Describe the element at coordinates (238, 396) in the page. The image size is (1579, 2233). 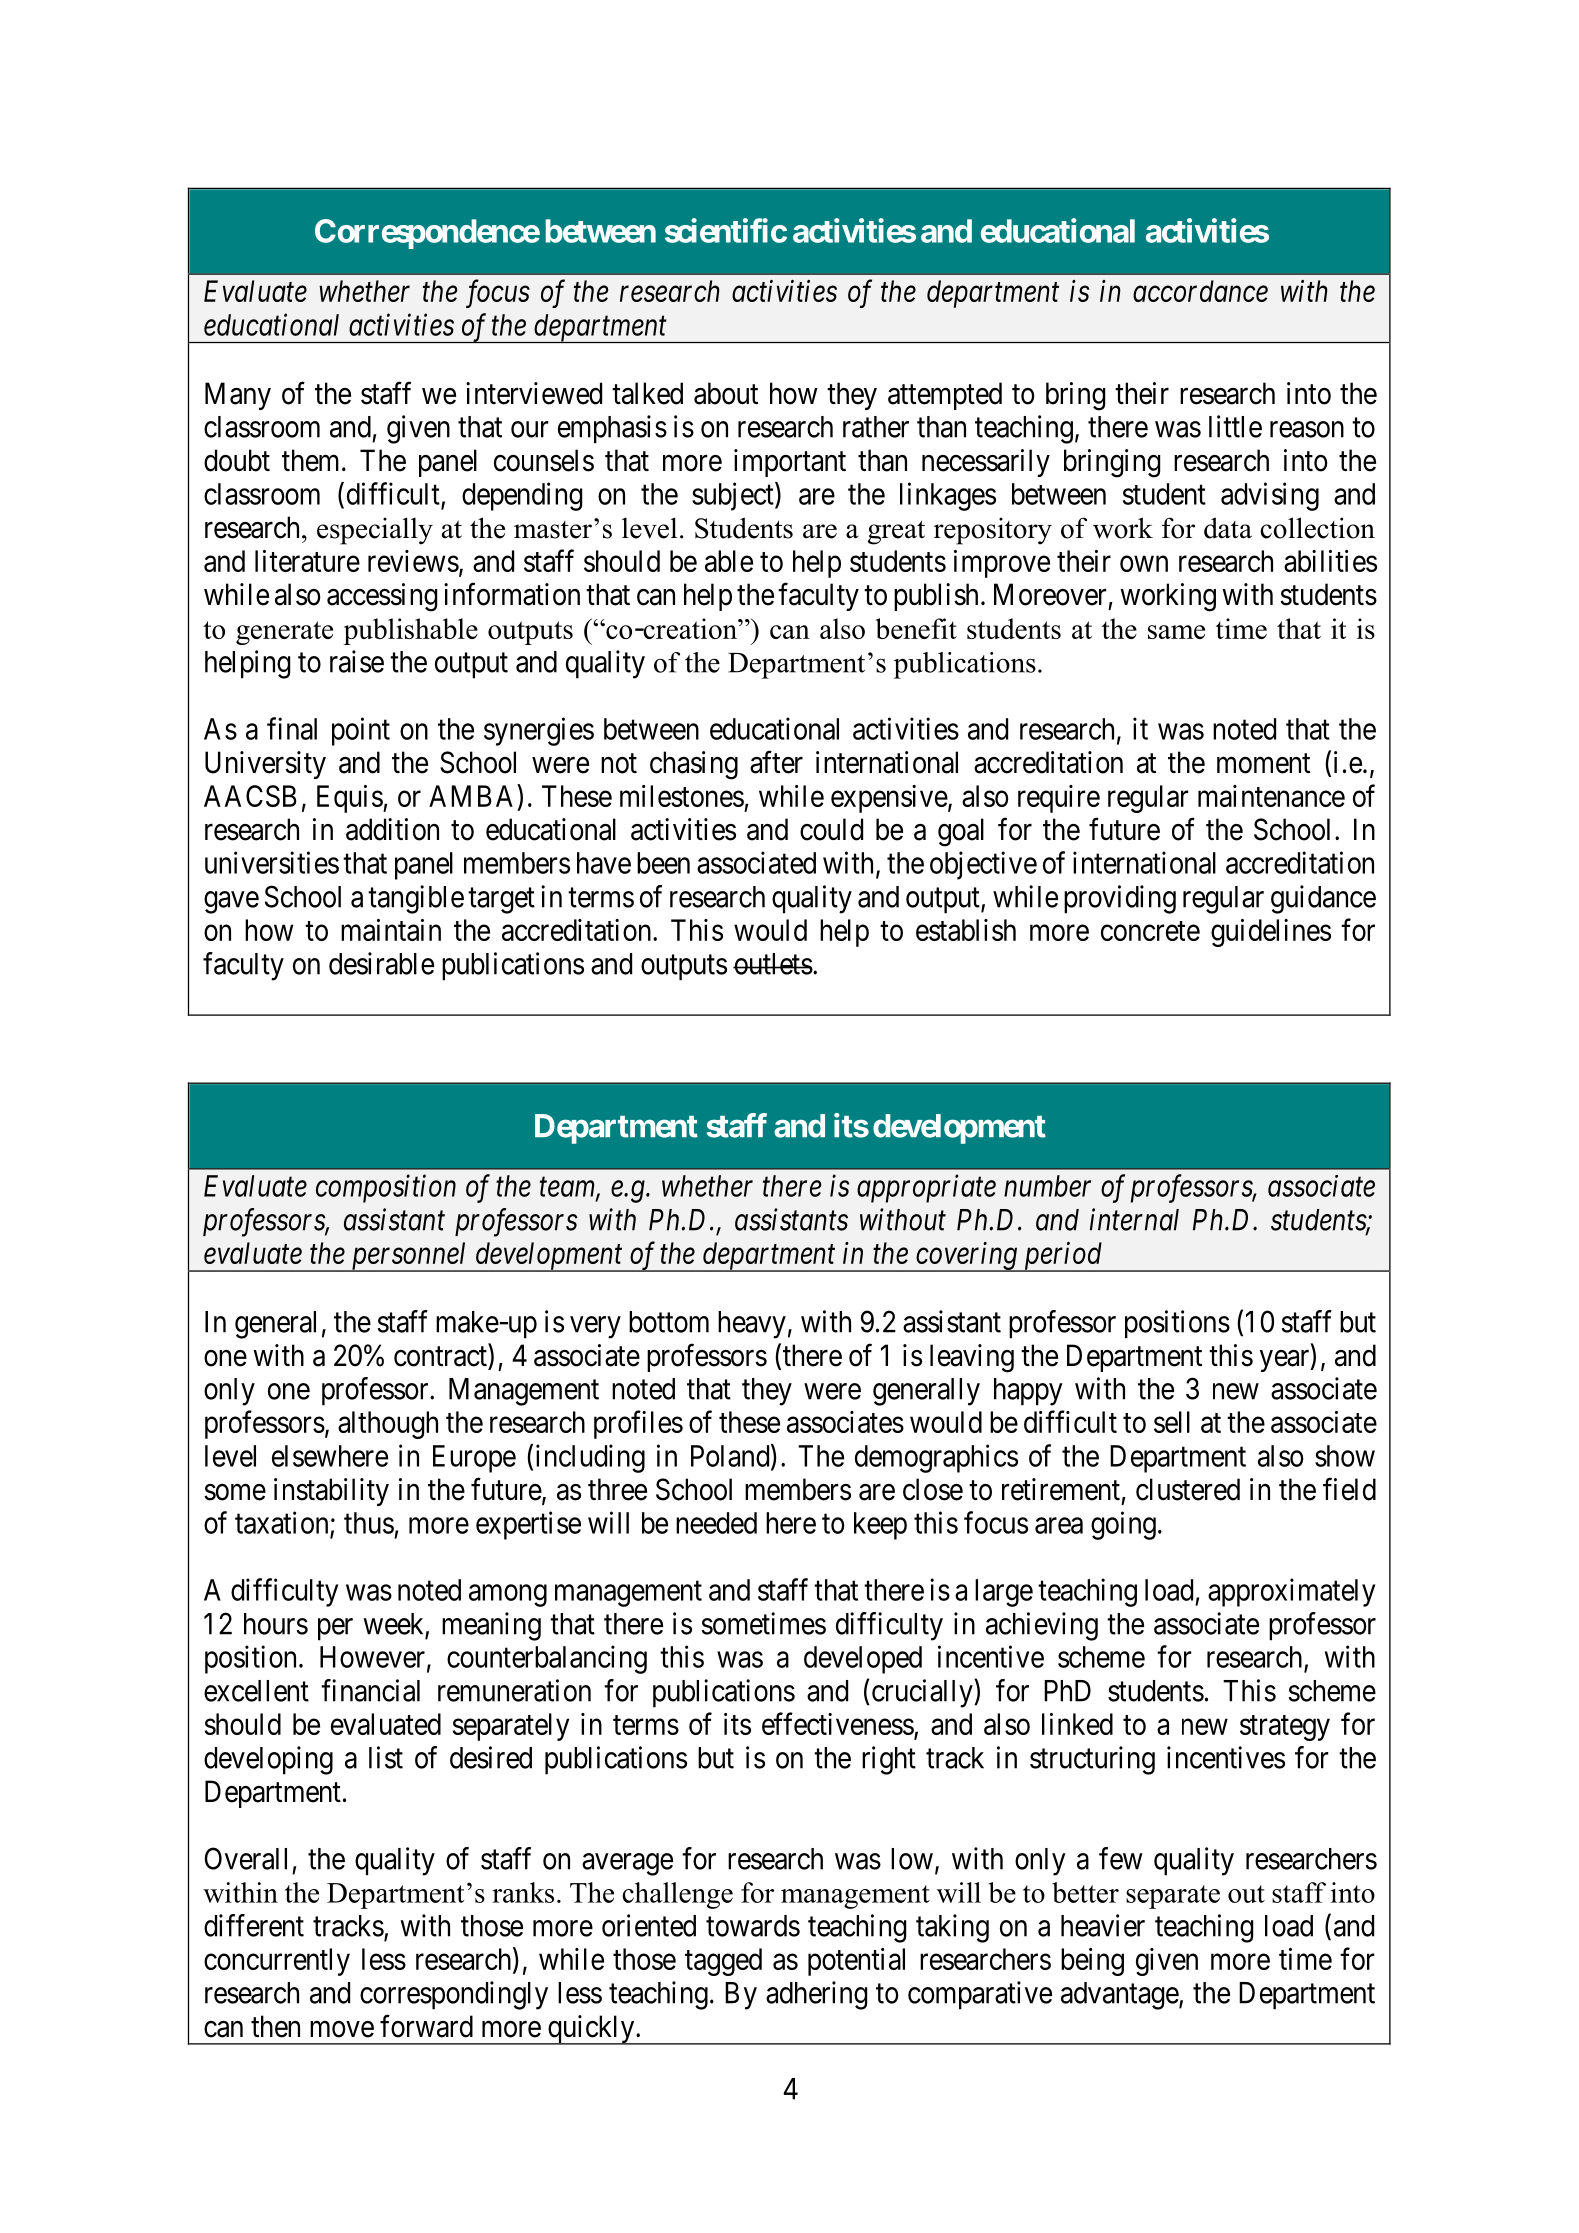
I see `Many` at that location.
